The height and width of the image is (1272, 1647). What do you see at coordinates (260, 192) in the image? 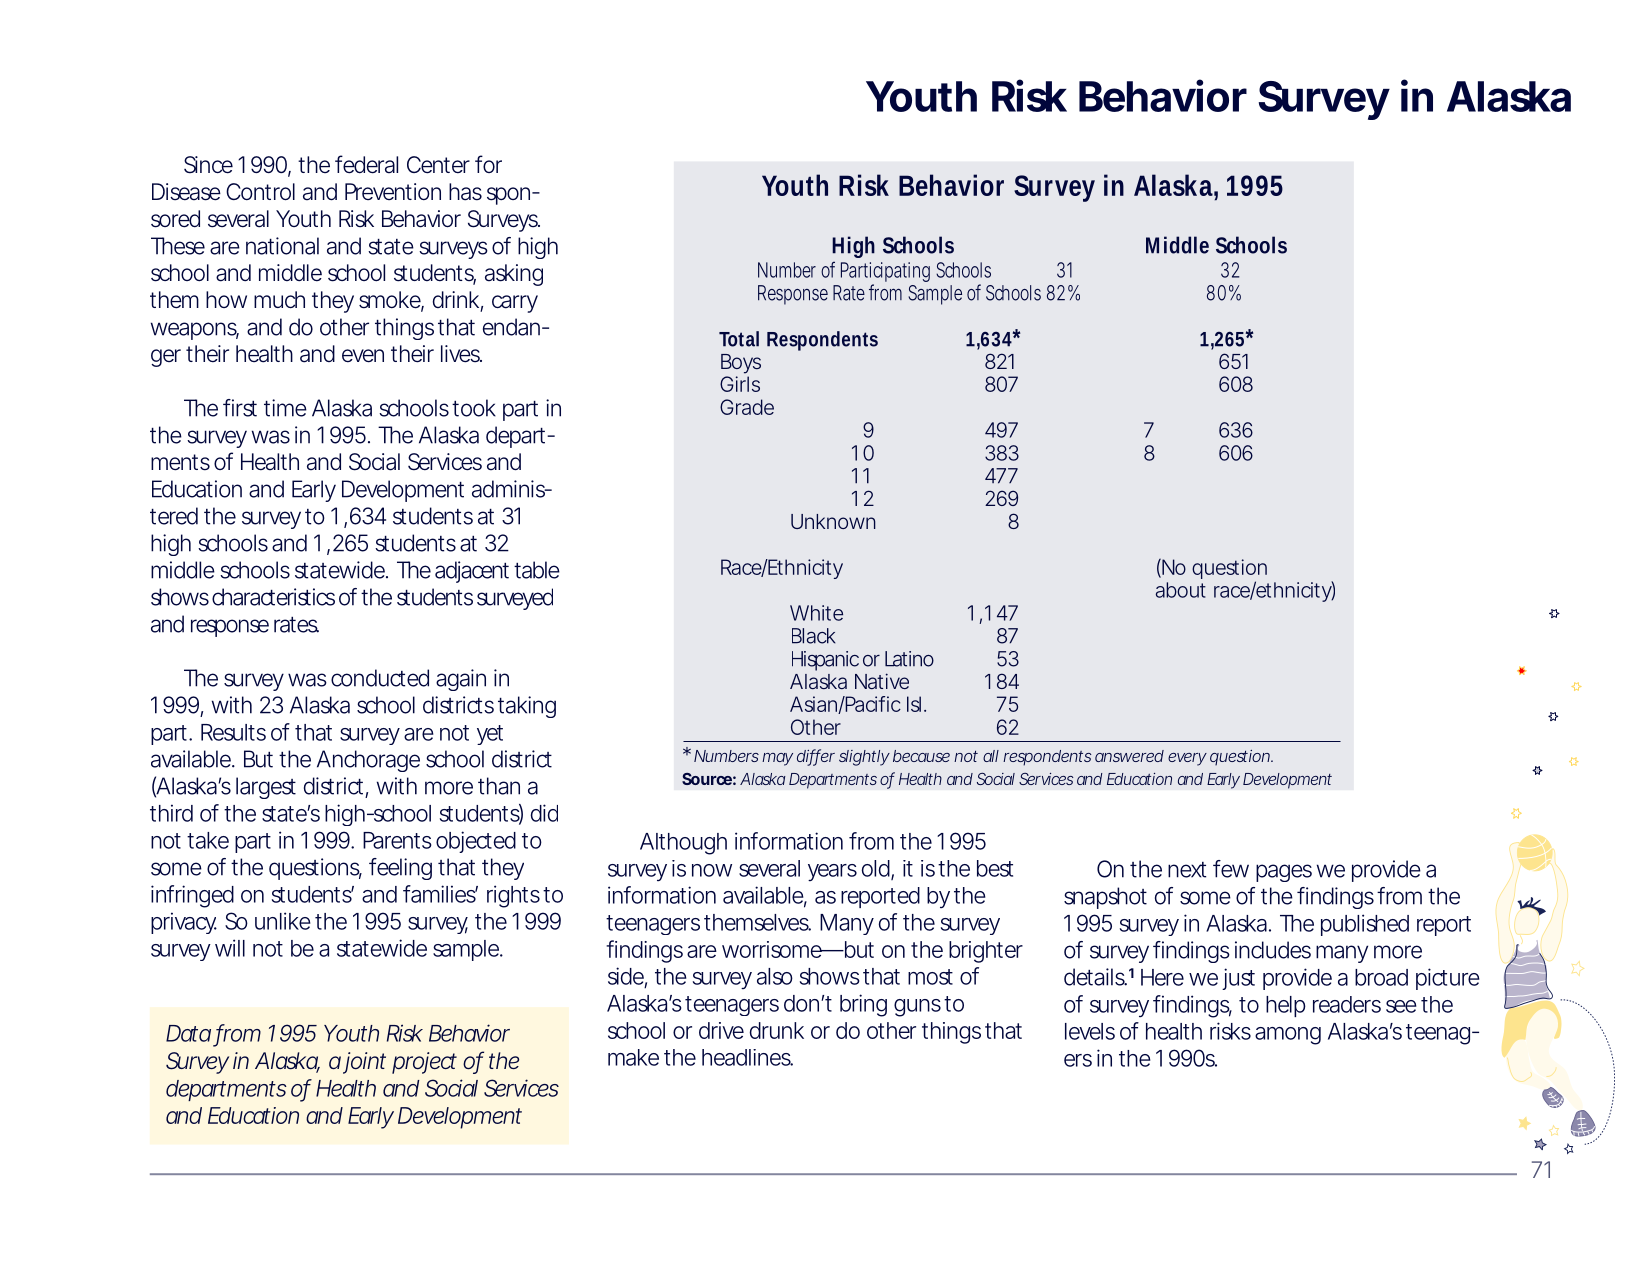
I see `Control` at bounding box center [260, 192].
